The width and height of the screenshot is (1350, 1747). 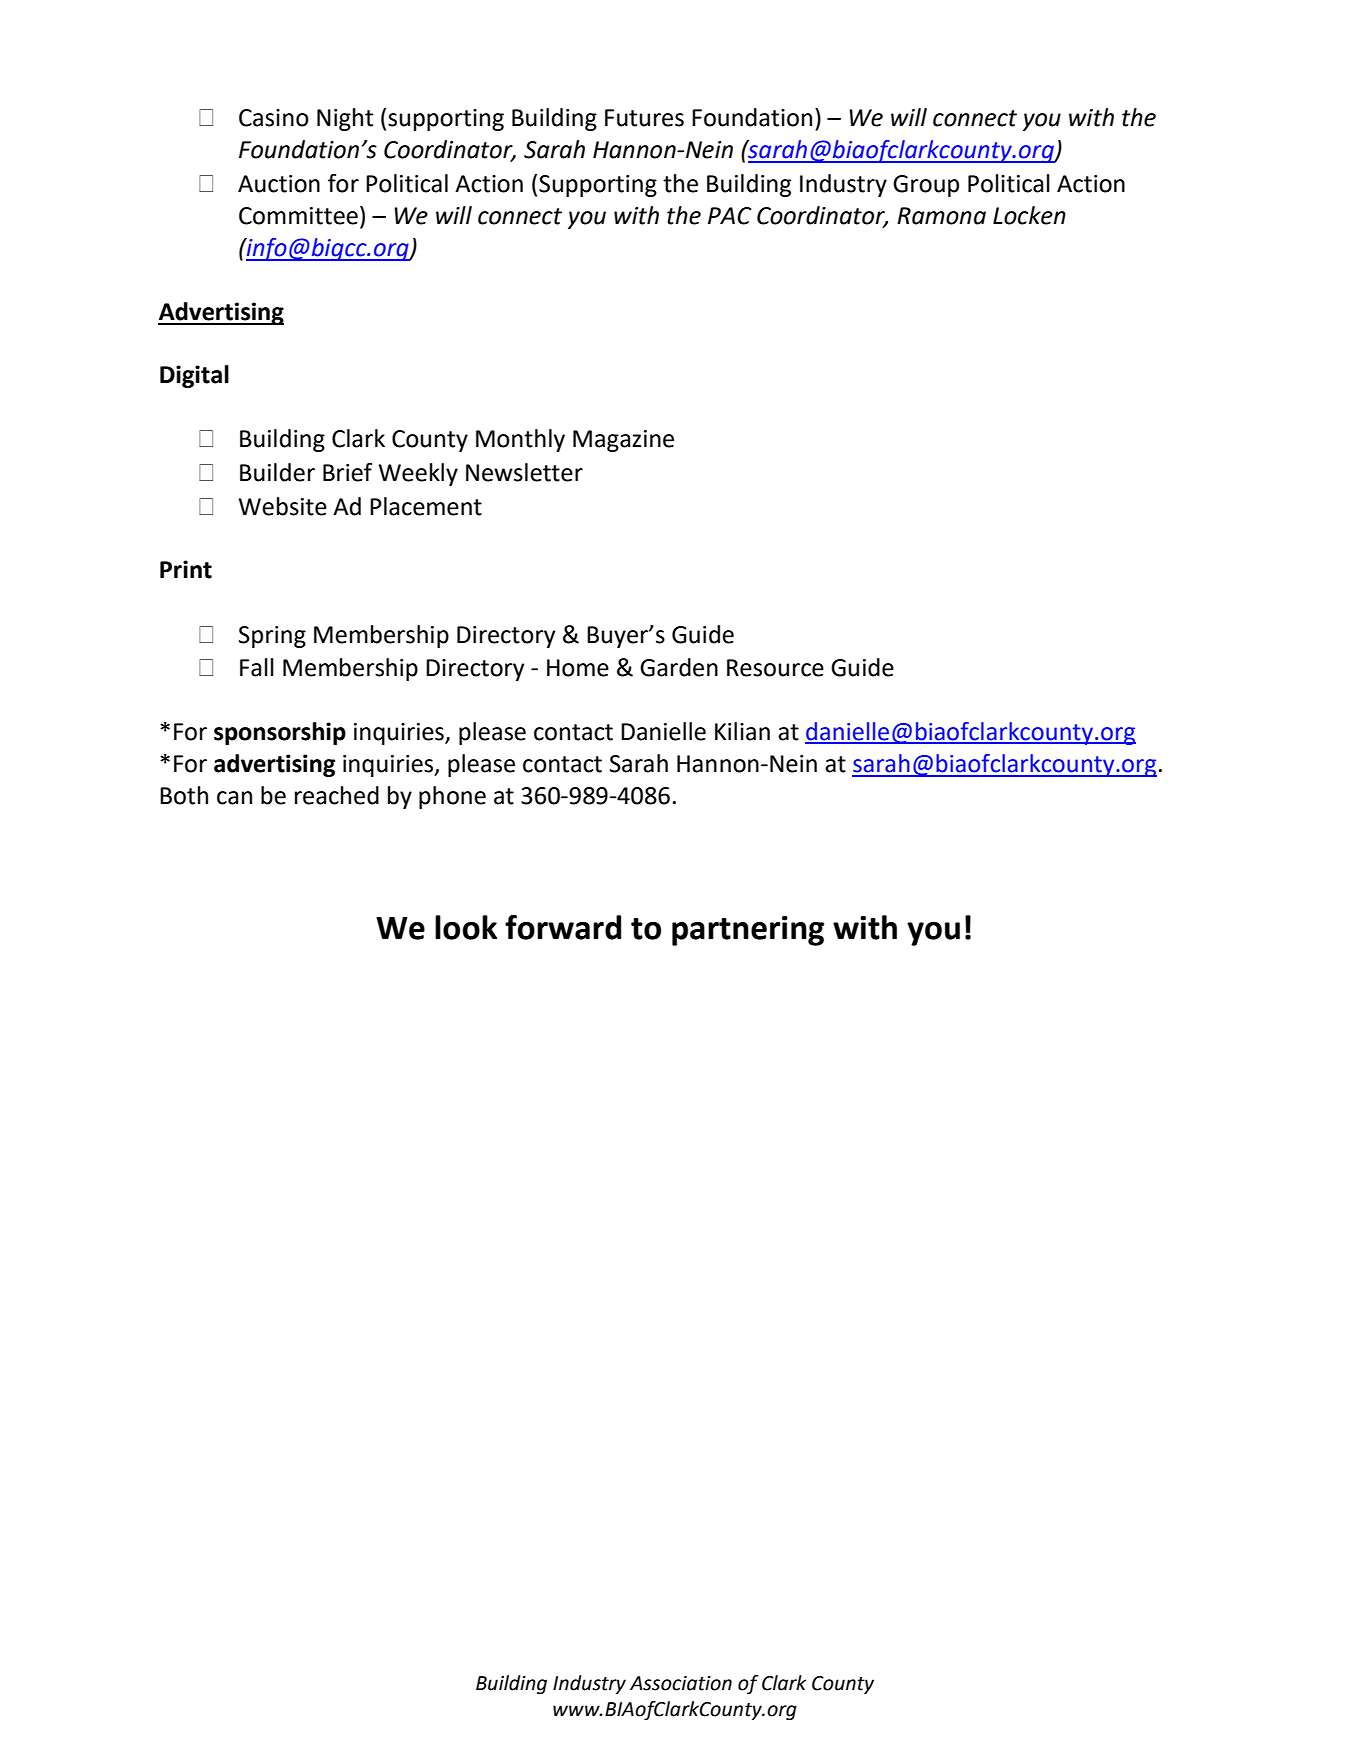 What do you see at coordinates (775, 668) in the screenshot?
I see `Resource` at bounding box center [775, 668].
